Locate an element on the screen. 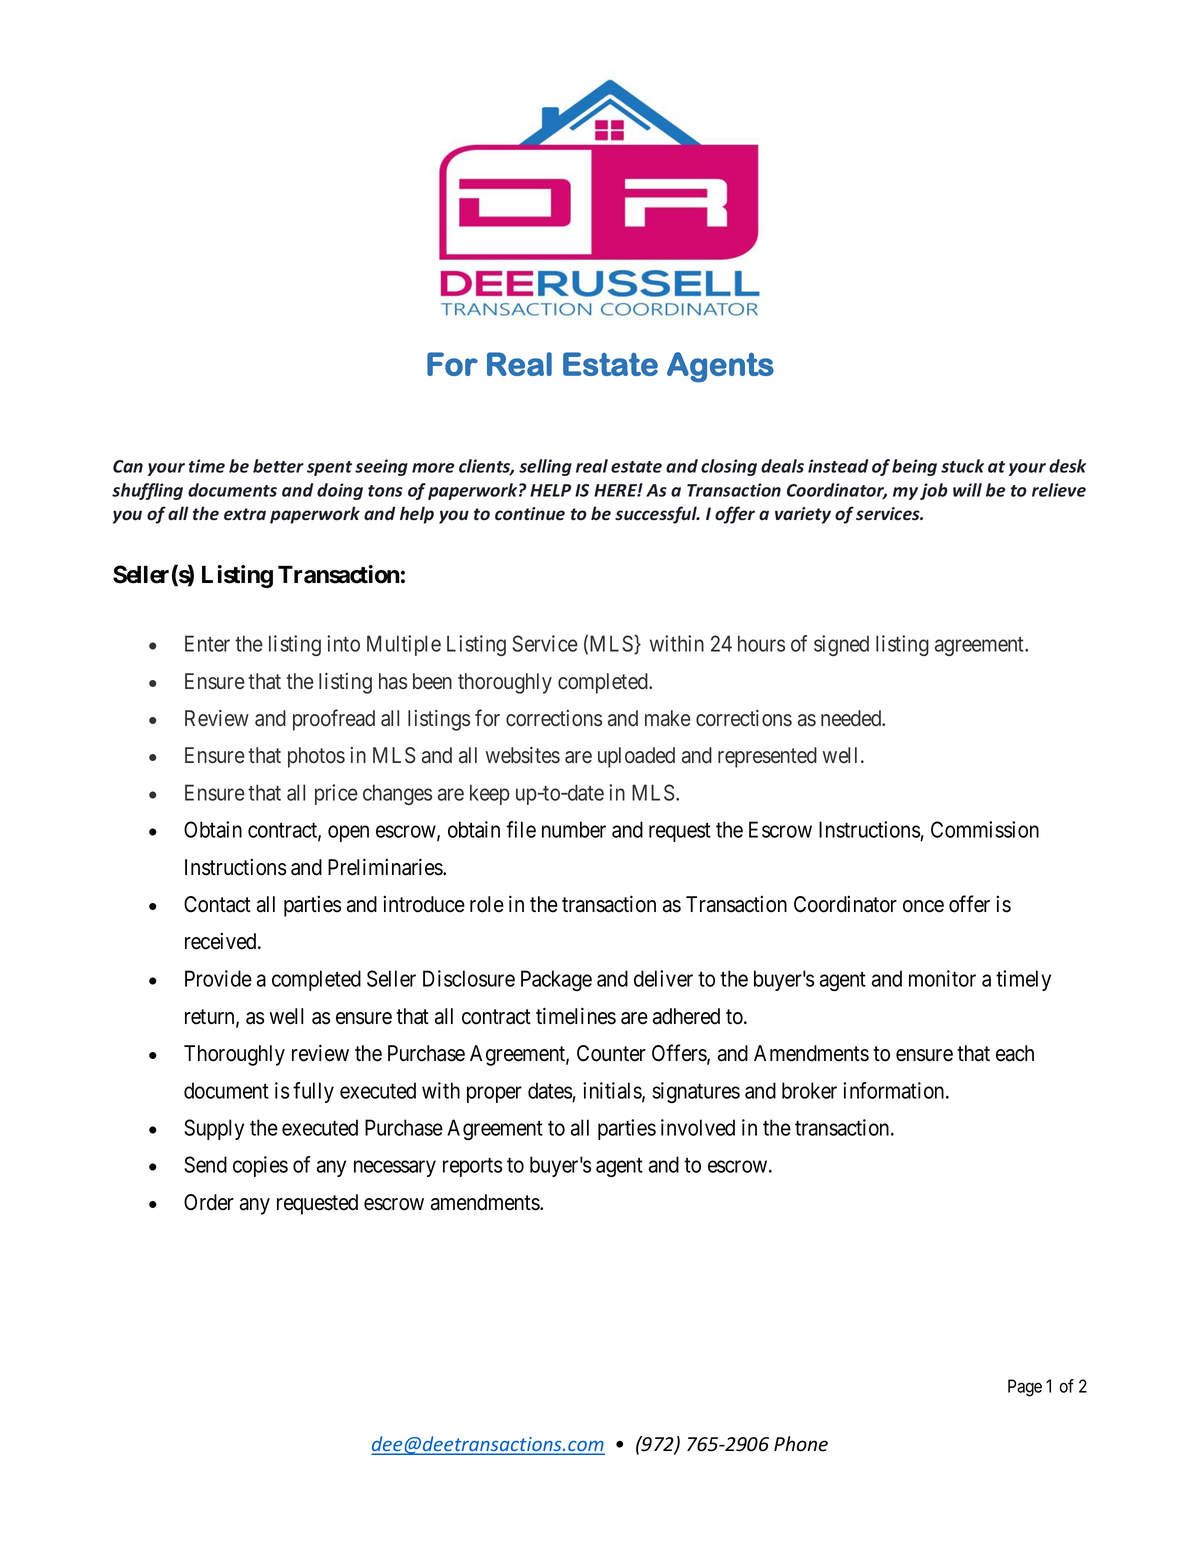 The height and width of the screenshot is (1554, 1200). Order is located at coordinates (209, 1202).
